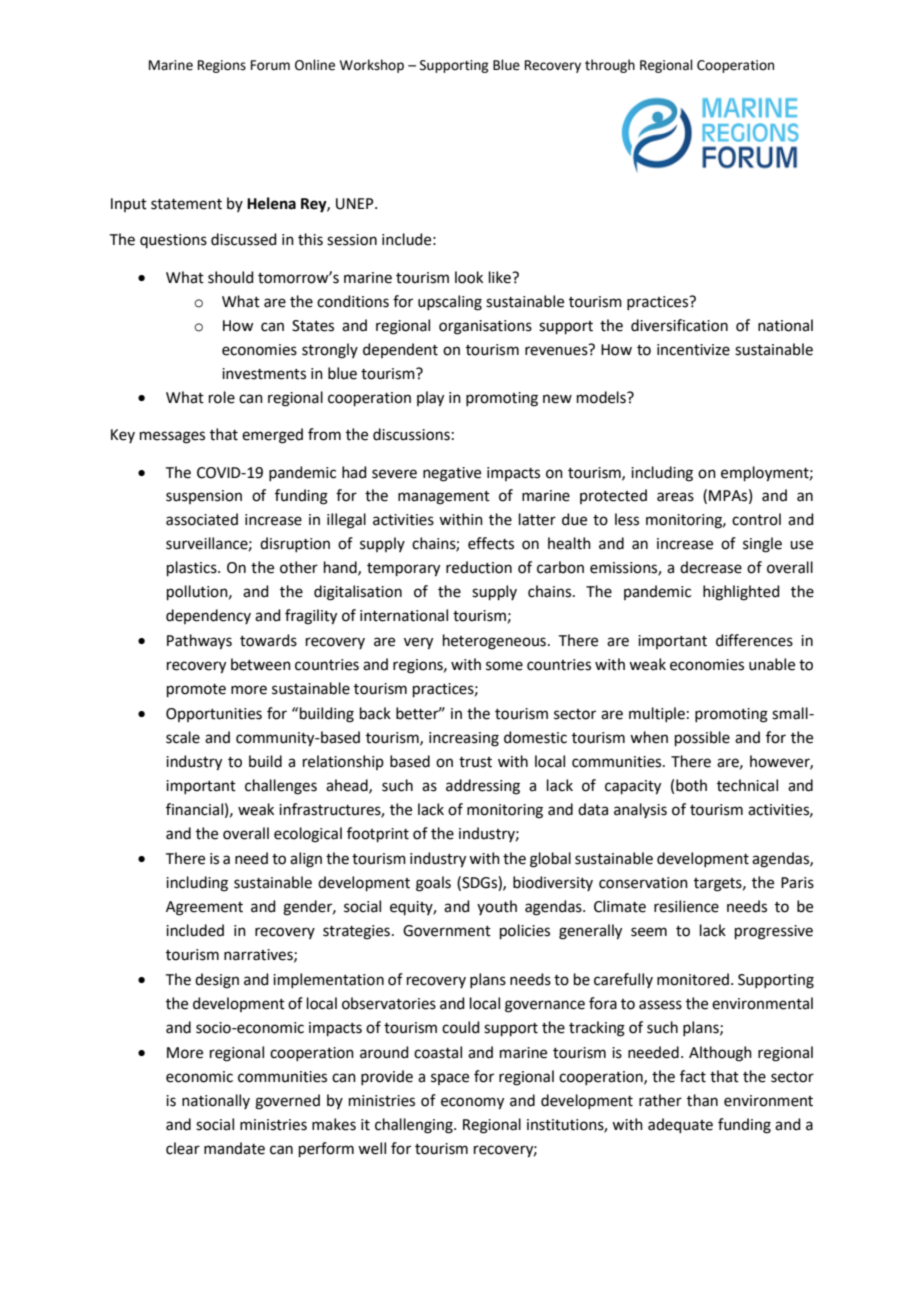  Describe the element at coordinates (702, 738) in the document. I see `possible` at that location.
